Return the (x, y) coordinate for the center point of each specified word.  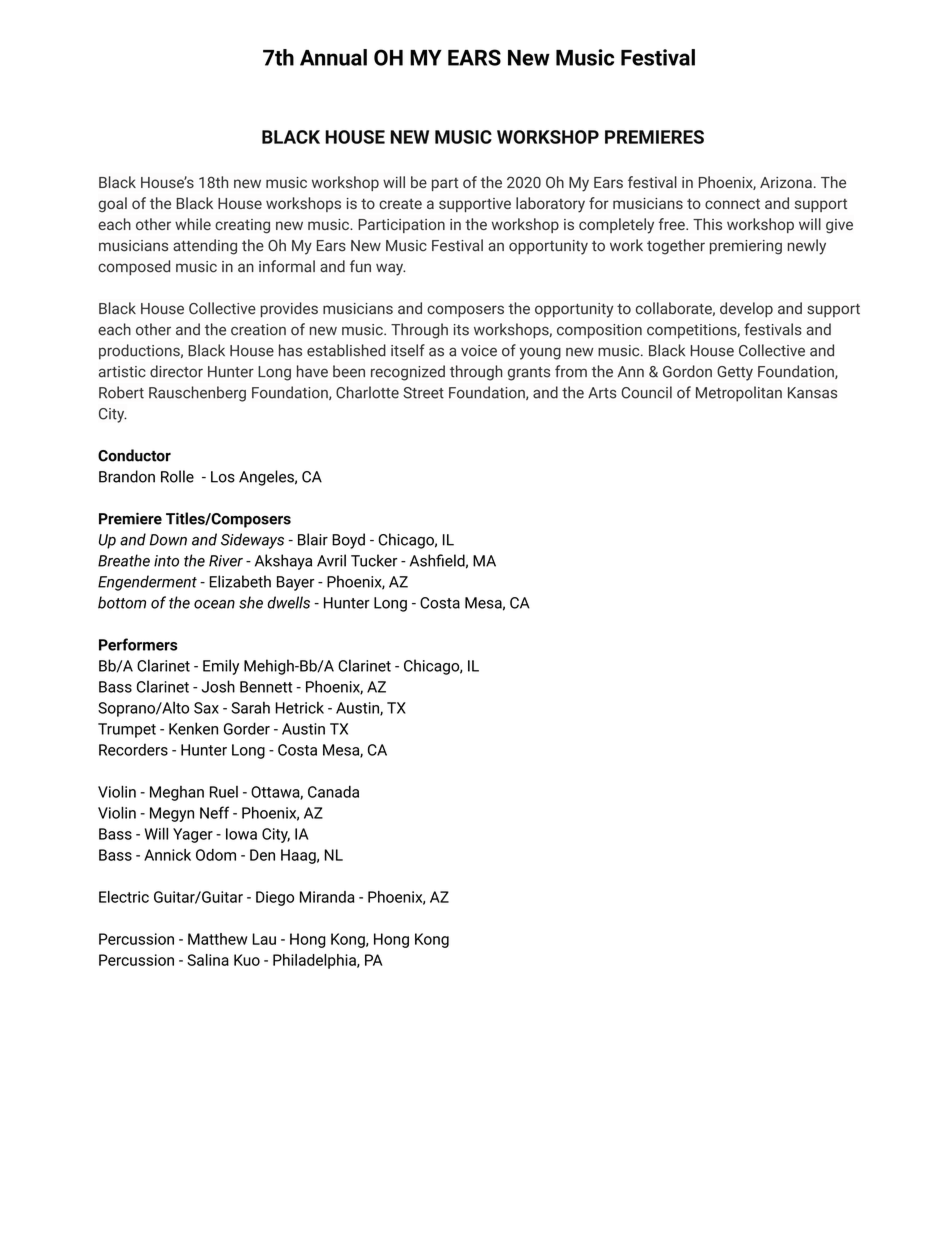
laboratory (550, 205)
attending (205, 247)
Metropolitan (739, 394)
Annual (333, 57)
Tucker (374, 560)
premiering (746, 247)
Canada (333, 792)
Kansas (812, 393)
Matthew (217, 939)
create (400, 204)
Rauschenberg (197, 394)
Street (423, 393)
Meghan (177, 793)
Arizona (786, 182)
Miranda (327, 897)
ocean (214, 604)
